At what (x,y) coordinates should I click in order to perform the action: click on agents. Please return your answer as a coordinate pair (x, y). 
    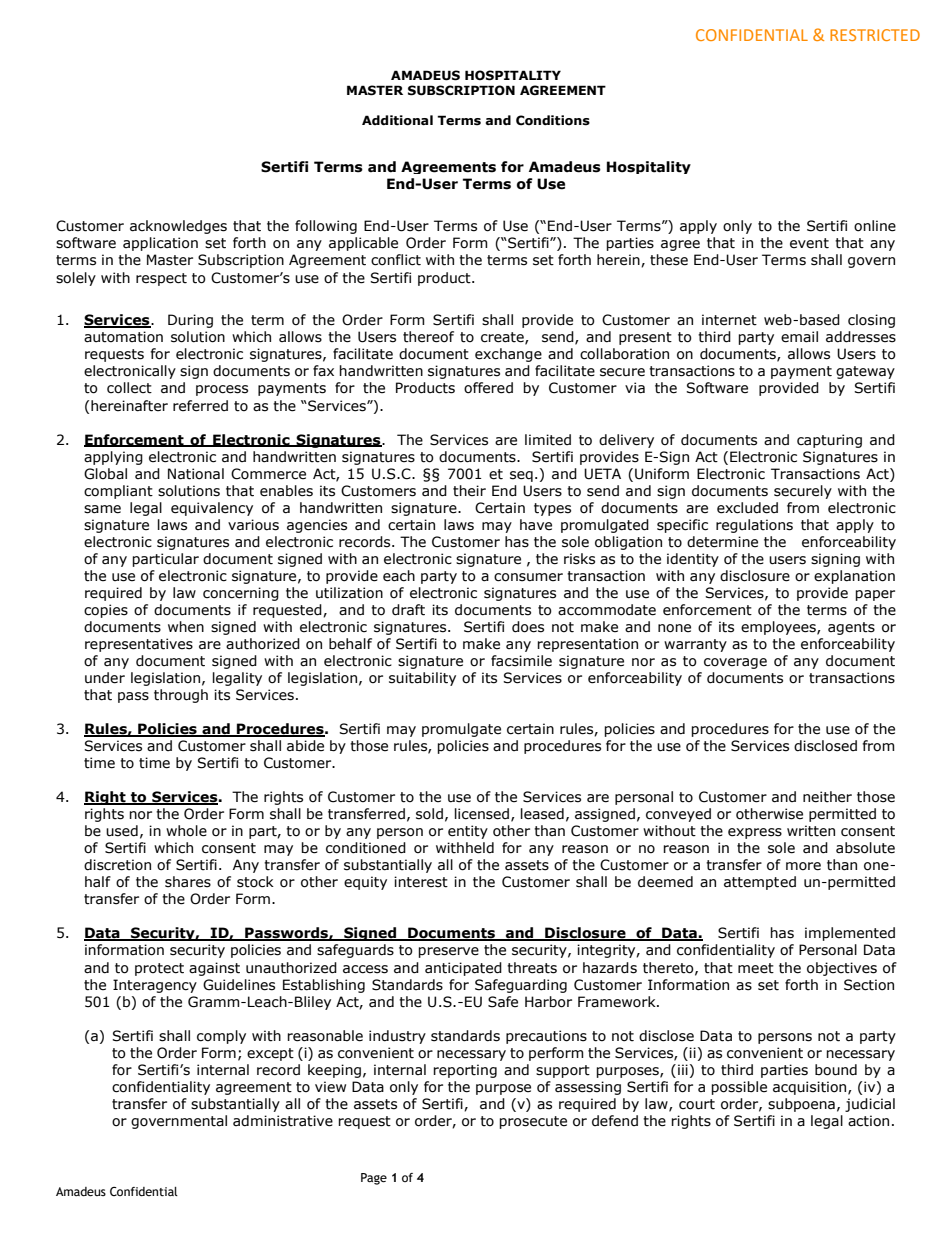
    Looking at the image, I should click on (851, 628).
